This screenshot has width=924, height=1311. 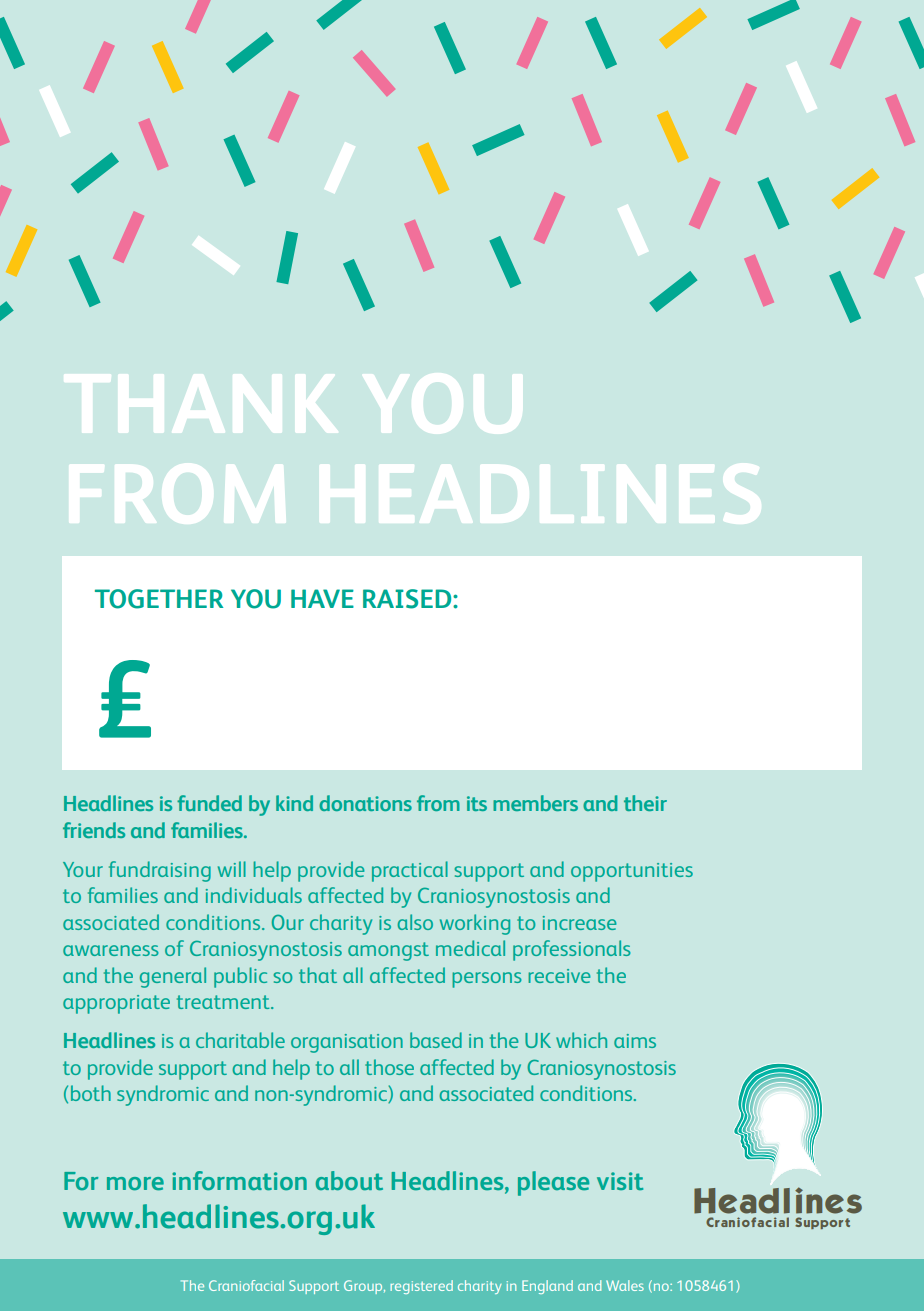 What do you see at coordinates (535, 803) in the screenshot?
I see `members` at bounding box center [535, 803].
